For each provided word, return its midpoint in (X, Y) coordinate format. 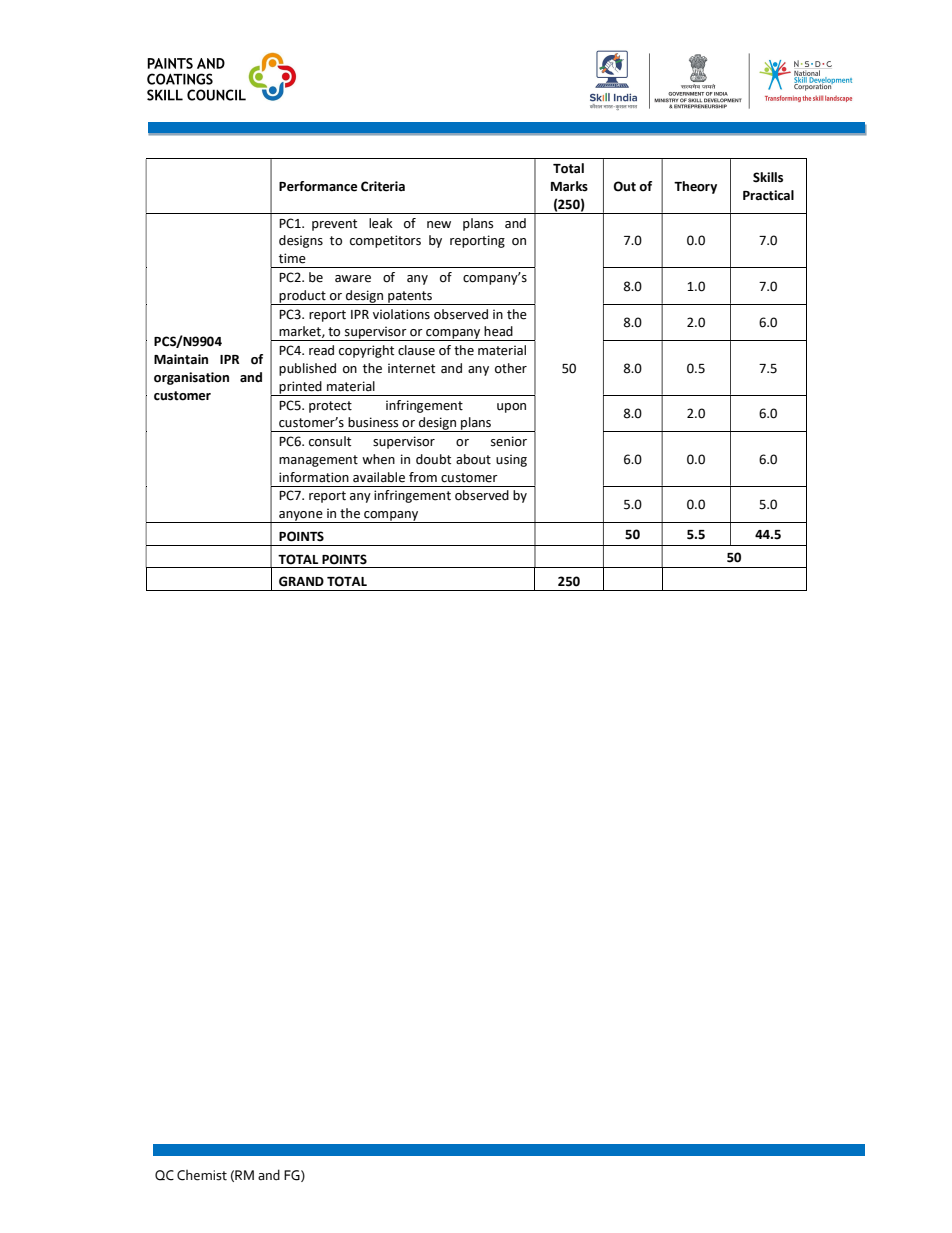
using (511, 460)
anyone (301, 517)
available (379, 477)
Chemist (202, 1175)
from (423, 477)
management (318, 461)
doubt (433, 459)
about (473, 459)
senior (509, 441)
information (314, 477)
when (378, 459)
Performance (318, 186)
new (439, 225)
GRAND (301, 581)
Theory (695, 187)
